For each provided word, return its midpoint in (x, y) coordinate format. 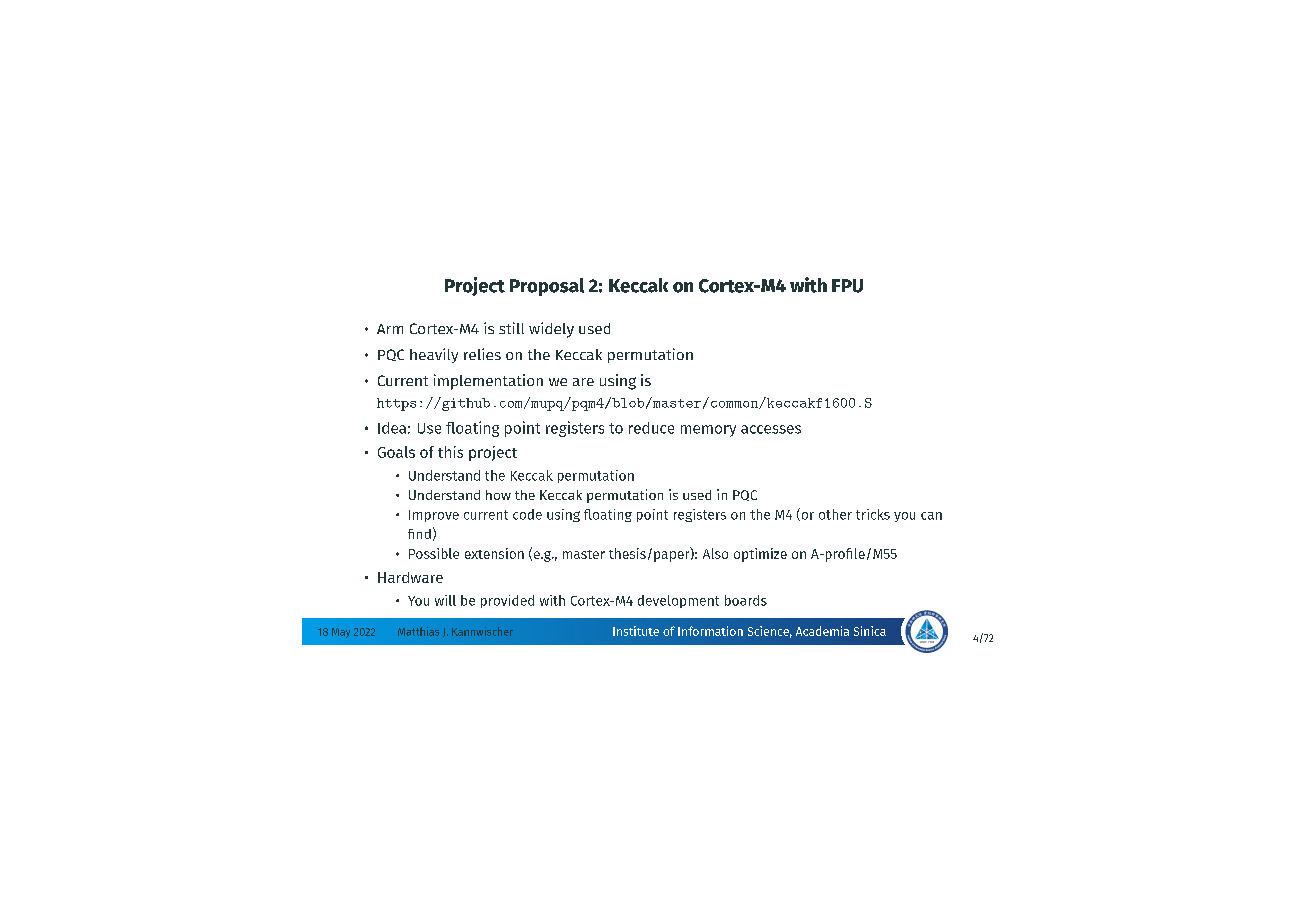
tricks (873, 514)
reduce (651, 428)
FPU (847, 286)
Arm (390, 329)
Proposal (547, 287)
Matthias (418, 631)
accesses (771, 429)
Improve (434, 516)
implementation (488, 382)
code (527, 514)
